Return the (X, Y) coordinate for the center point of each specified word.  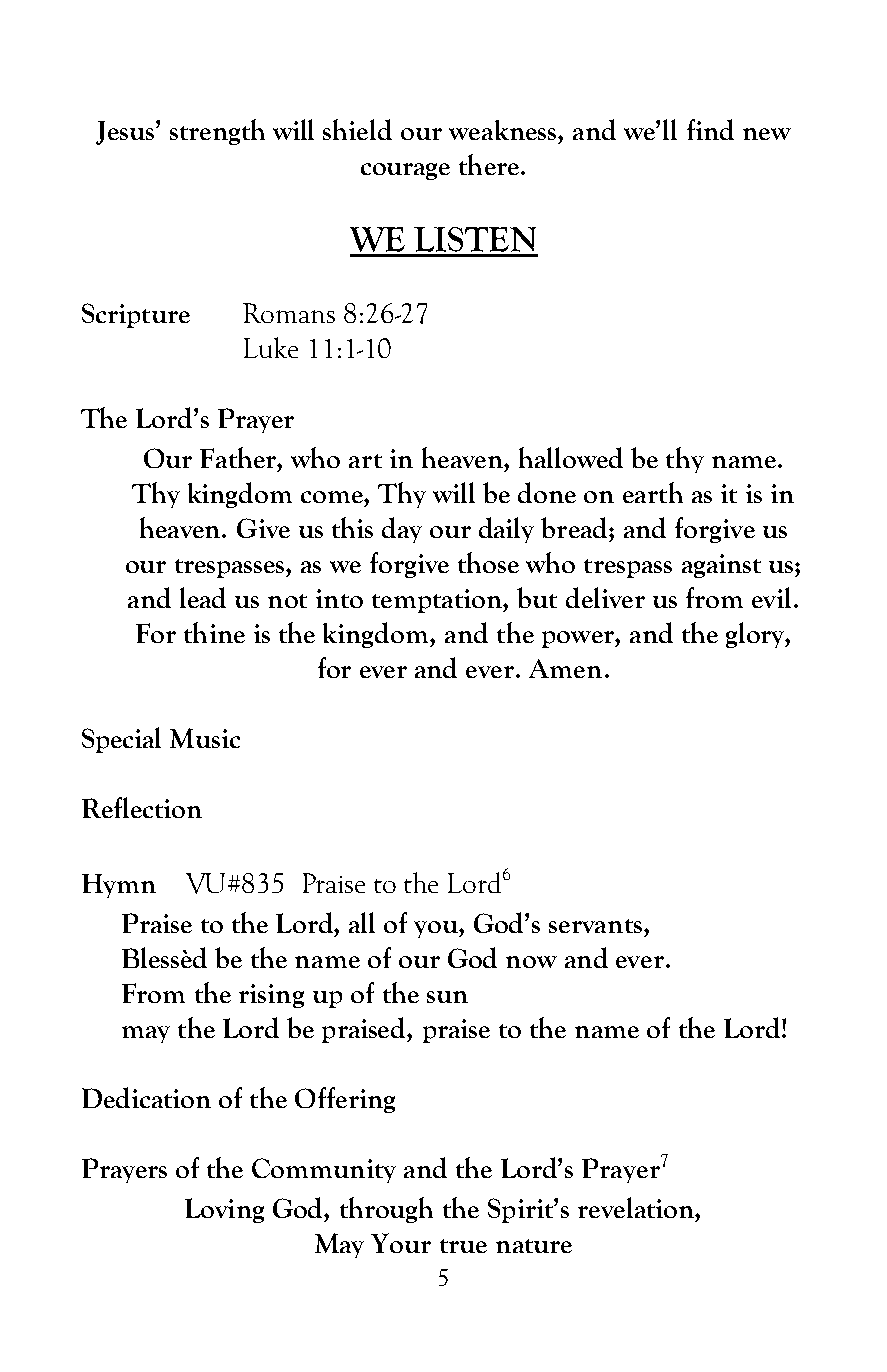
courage (405, 171)
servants (595, 926)
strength (217, 132)
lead (203, 597)
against (721, 566)
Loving (224, 1210)
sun (447, 997)
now (531, 962)
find (710, 129)
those (488, 562)
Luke (271, 347)
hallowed (571, 457)
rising (271, 996)
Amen (565, 668)
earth (653, 492)
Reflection (142, 807)
